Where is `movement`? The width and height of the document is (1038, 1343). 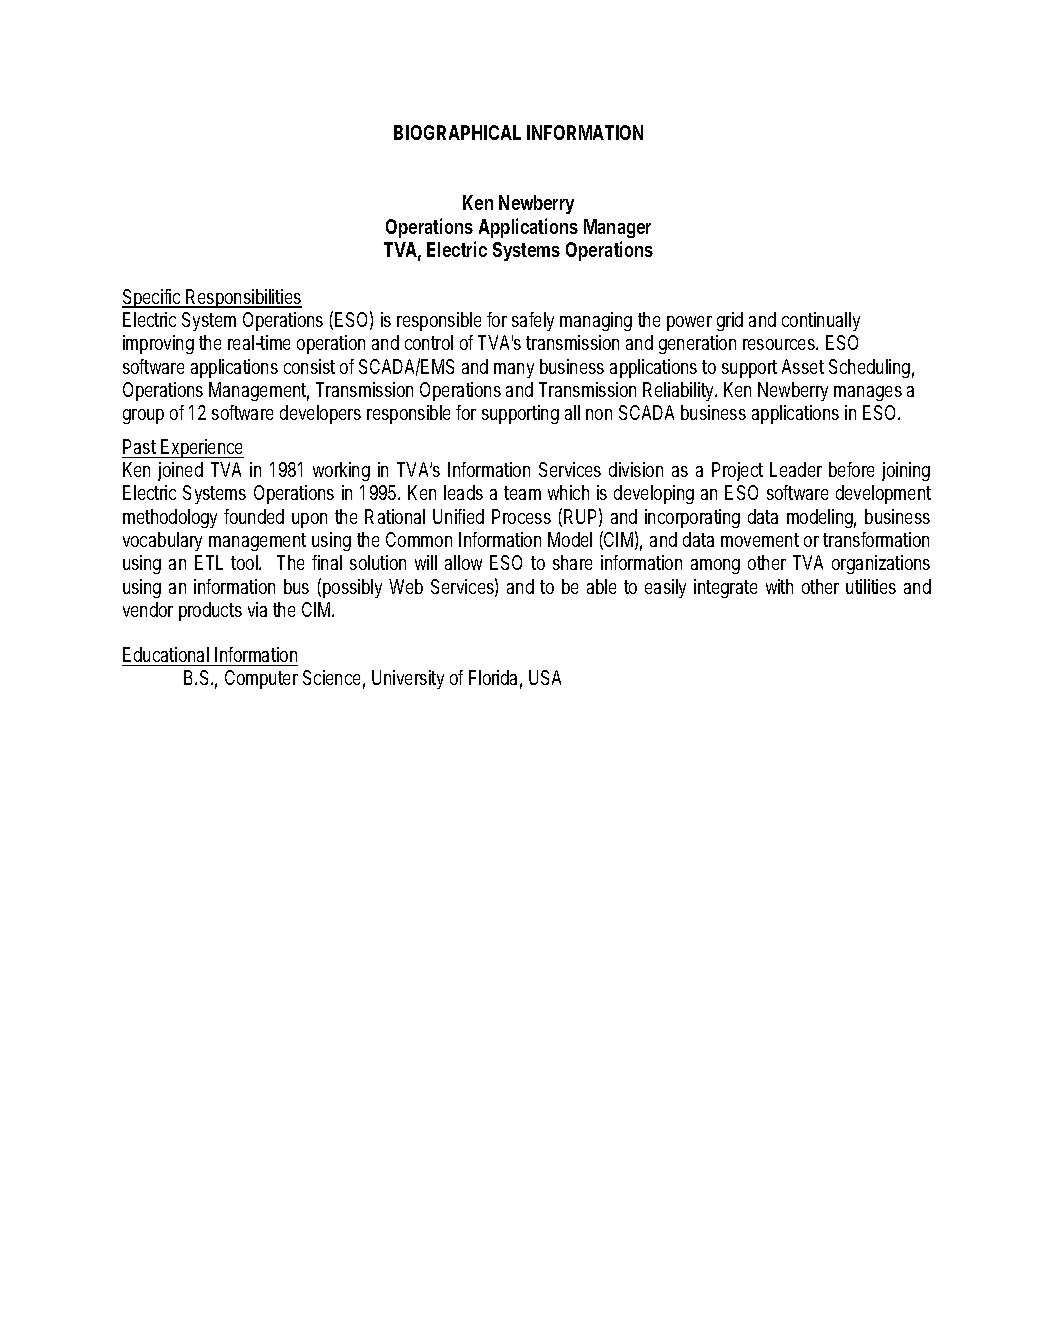
movement is located at coordinates (760, 540).
